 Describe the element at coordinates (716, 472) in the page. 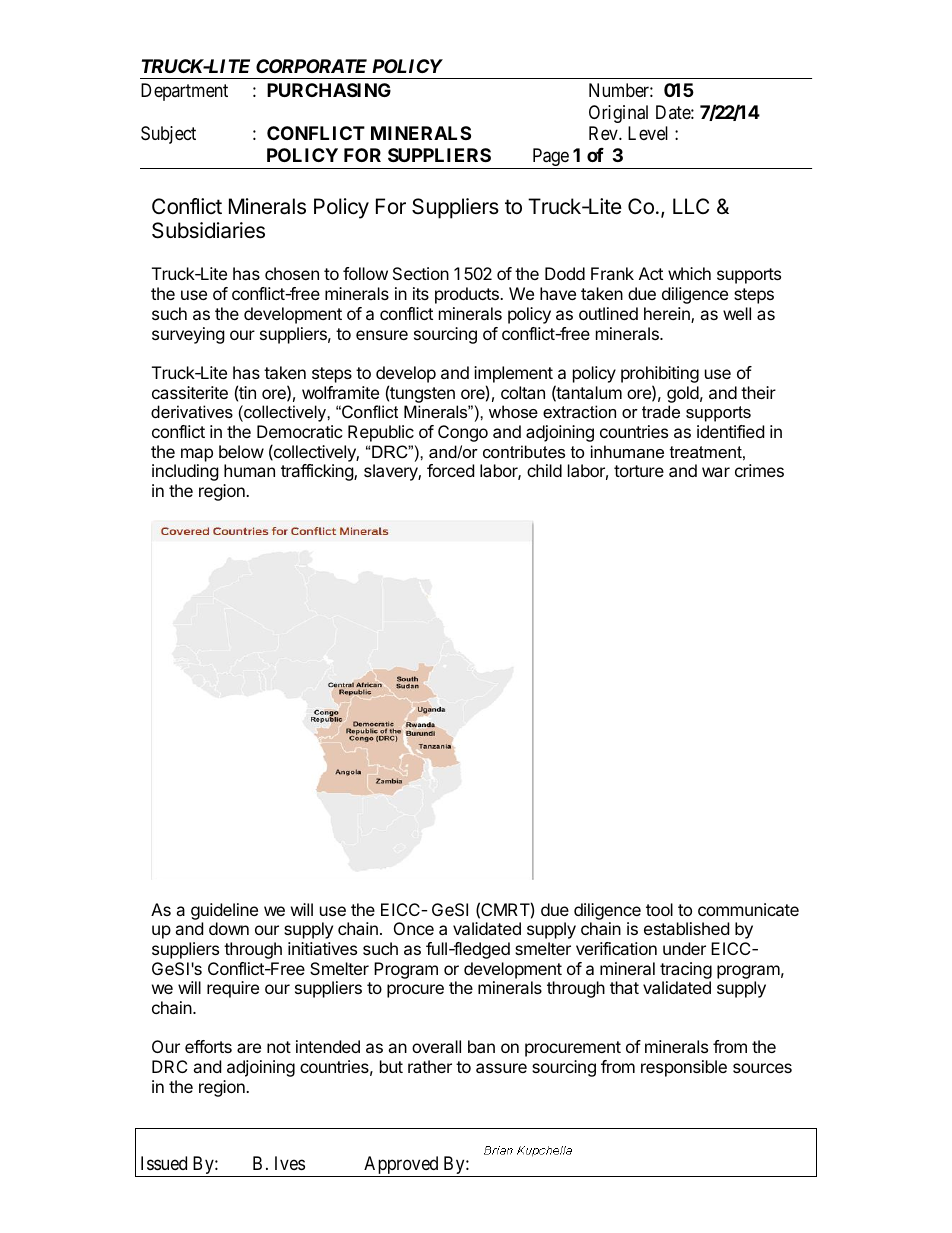

I see `war` at that location.
